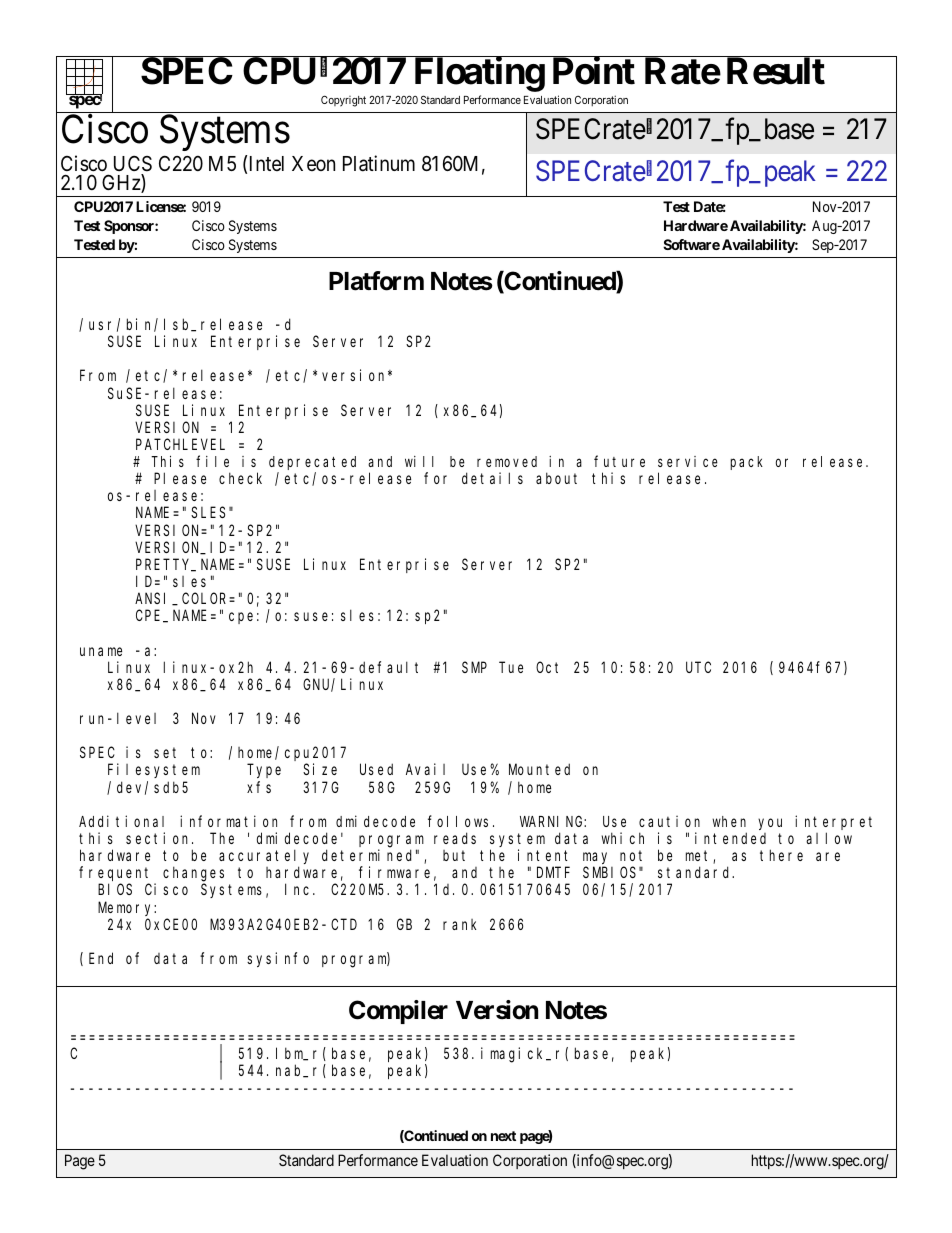 This document has width=952, height=1233. I want to click on UCS, so click(133, 163).
